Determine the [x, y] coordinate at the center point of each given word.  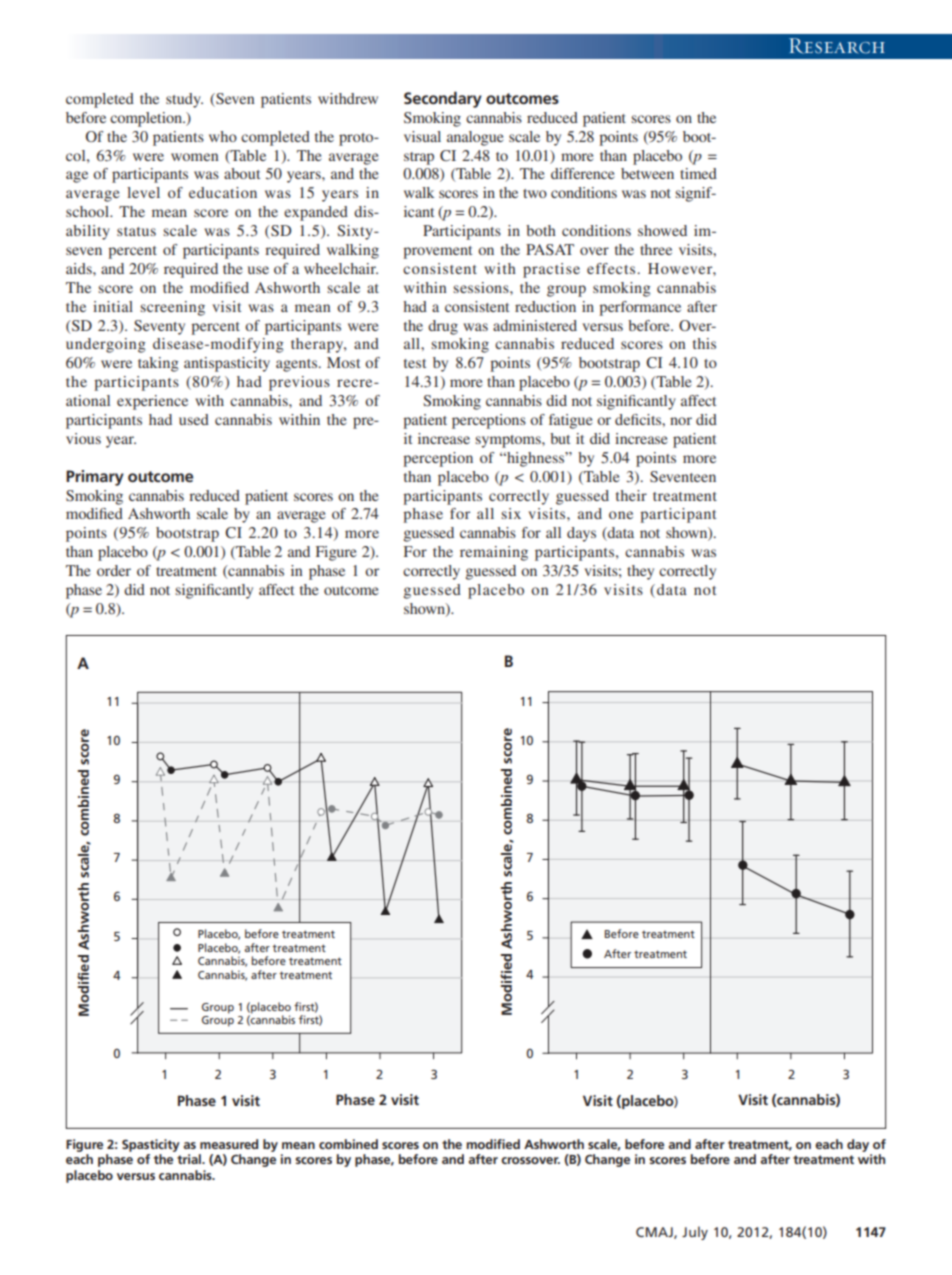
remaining [494, 553]
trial [190, 1159]
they [640, 572]
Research [837, 46]
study [184, 100]
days [581, 534]
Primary [95, 478]
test [415, 363]
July [695, 1233]
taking [158, 364]
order [114, 570]
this [704, 343]
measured [229, 1144]
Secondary [443, 99]
